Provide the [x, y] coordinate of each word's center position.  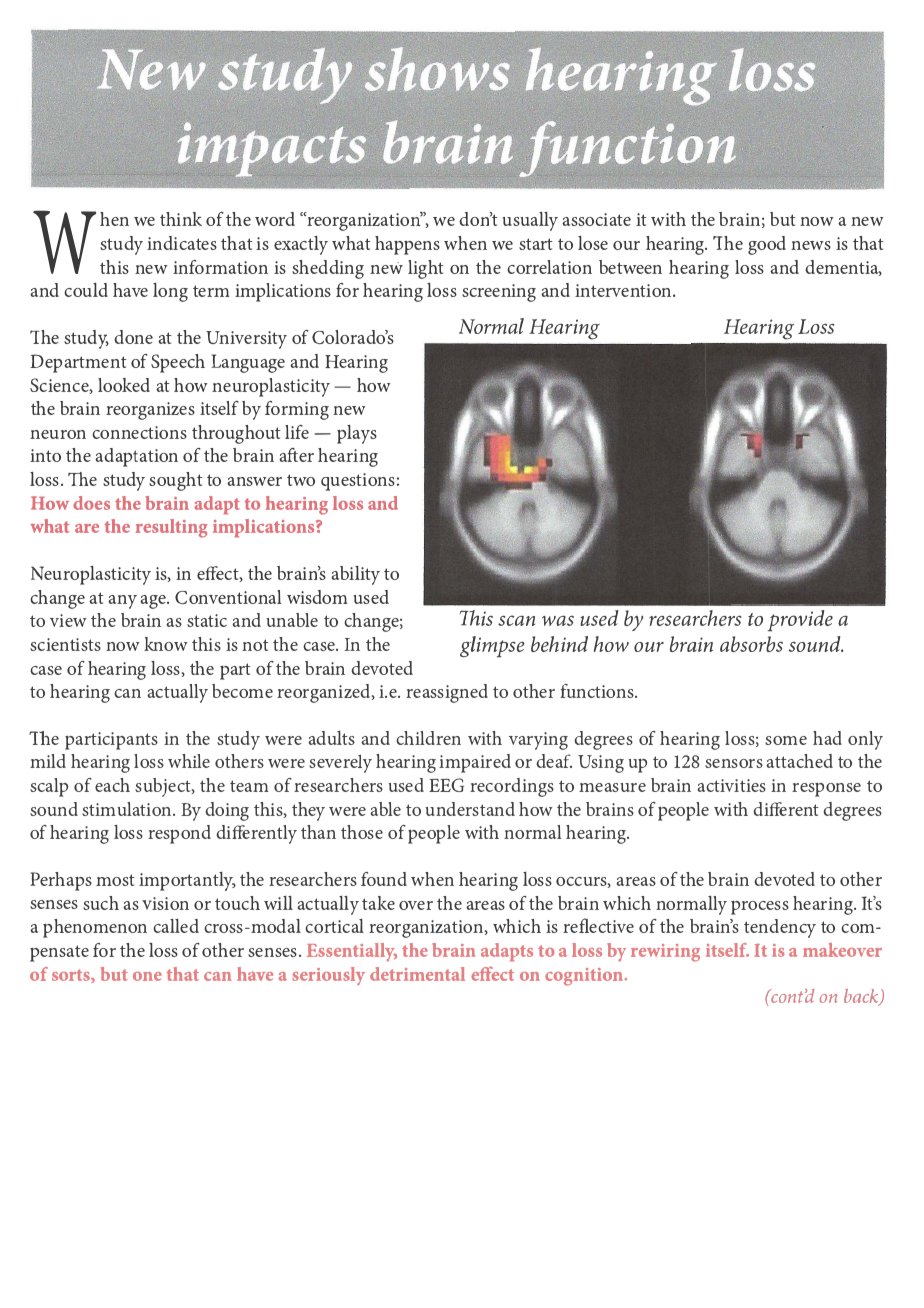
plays [357, 434]
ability [355, 575]
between [630, 267]
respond [179, 834]
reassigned [447, 693]
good [767, 245]
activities [731, 785]
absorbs [751, 644]
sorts [72, 976]
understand [470, 809]
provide [800, 620]
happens [407, 245]
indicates [182, 243]
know [166, 644]
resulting [172, 528]
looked [124, 385]
